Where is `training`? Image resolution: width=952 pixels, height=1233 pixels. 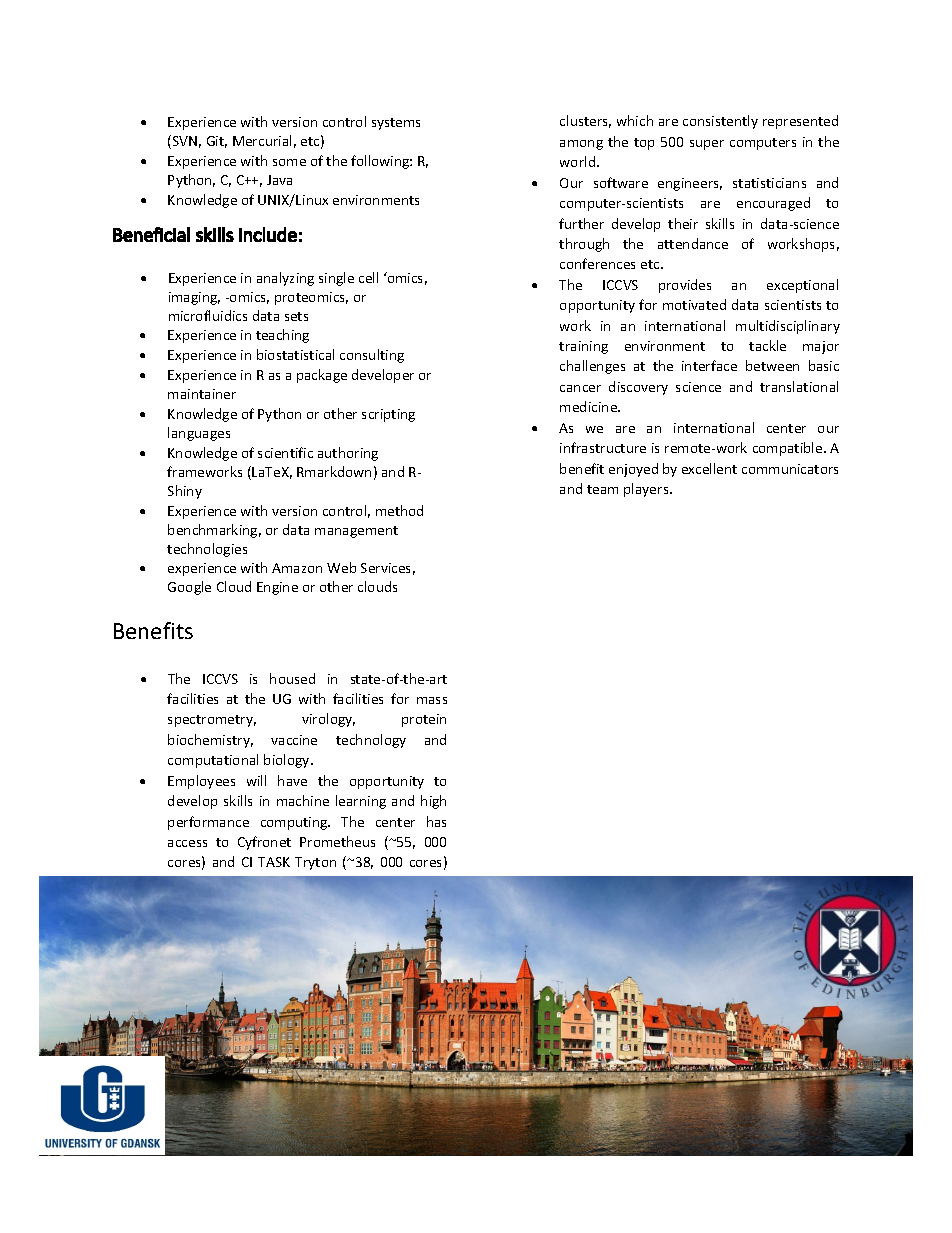
training is located at coordinates (583, 347).
